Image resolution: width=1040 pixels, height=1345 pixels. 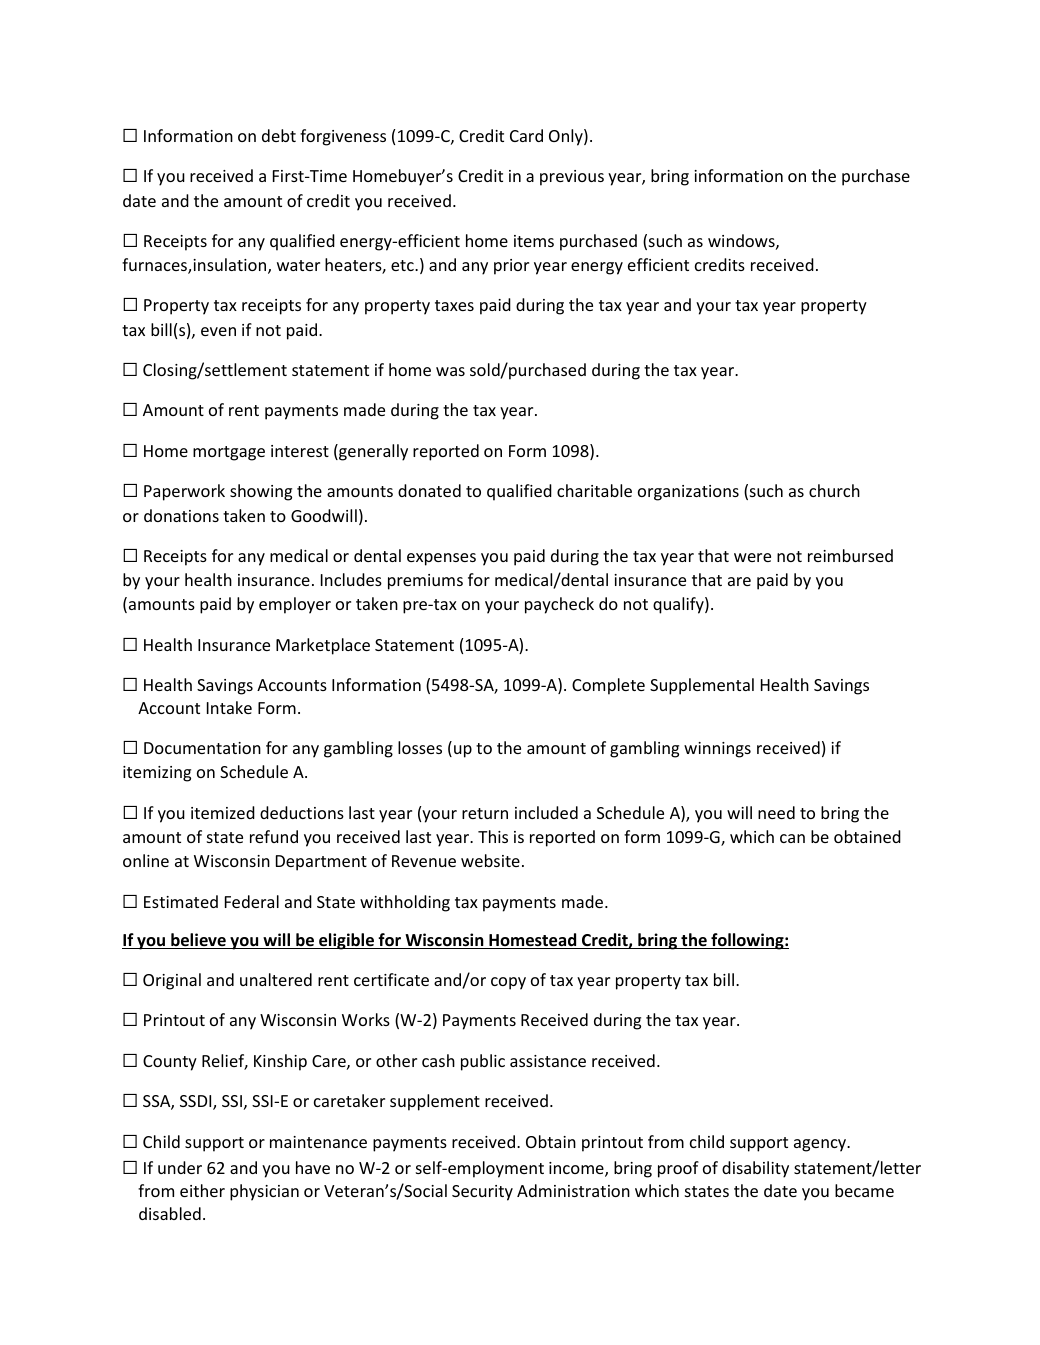 What do you see at coordinates (482, 1193) in the screenshot?
I see `Security` at bounding box center [482, 1193].
